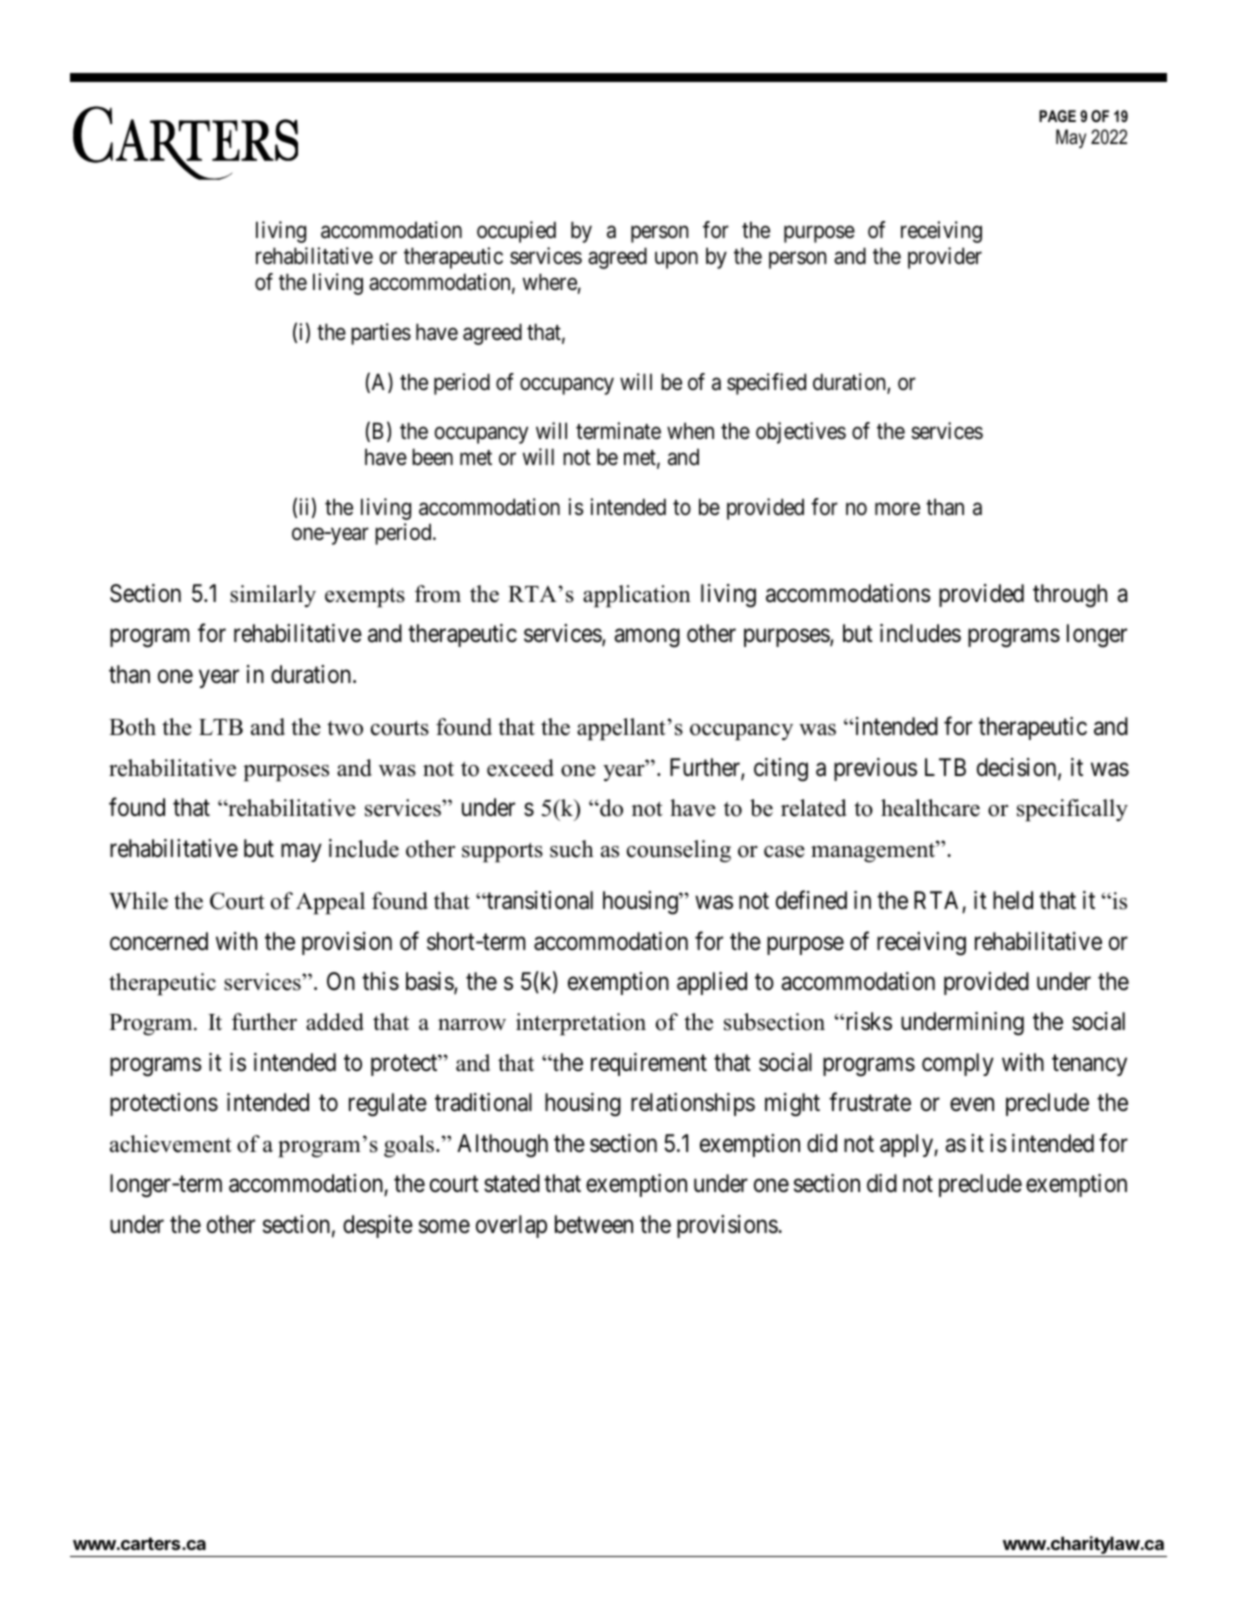 Image resolution: width=1237 pixels, height=1601 pixels. Describe the element at coordinates (330, 903) in the screenshot. I see `Appeal` at that location.
